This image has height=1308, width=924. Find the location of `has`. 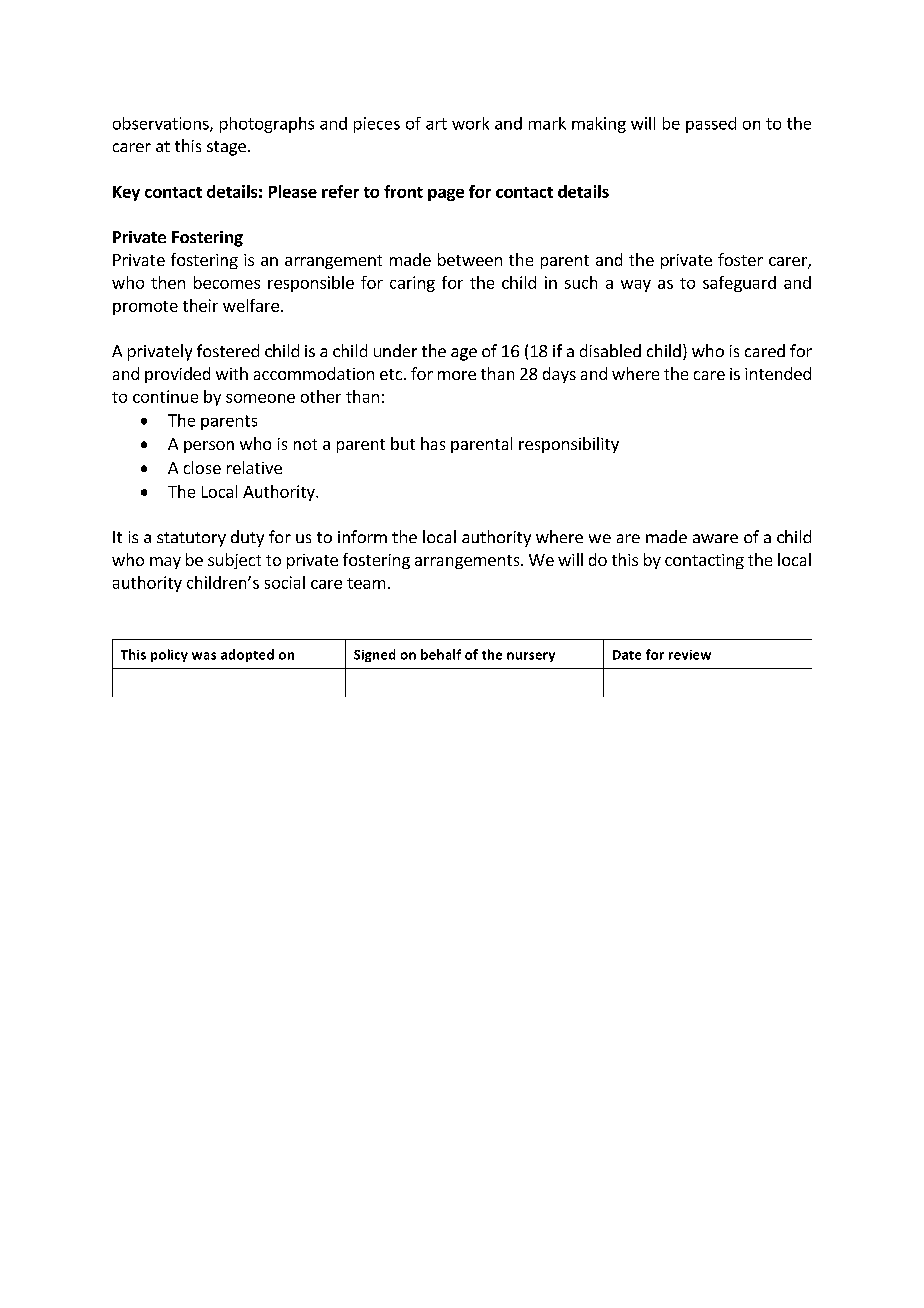

has is located at coordinates (433, 443).
